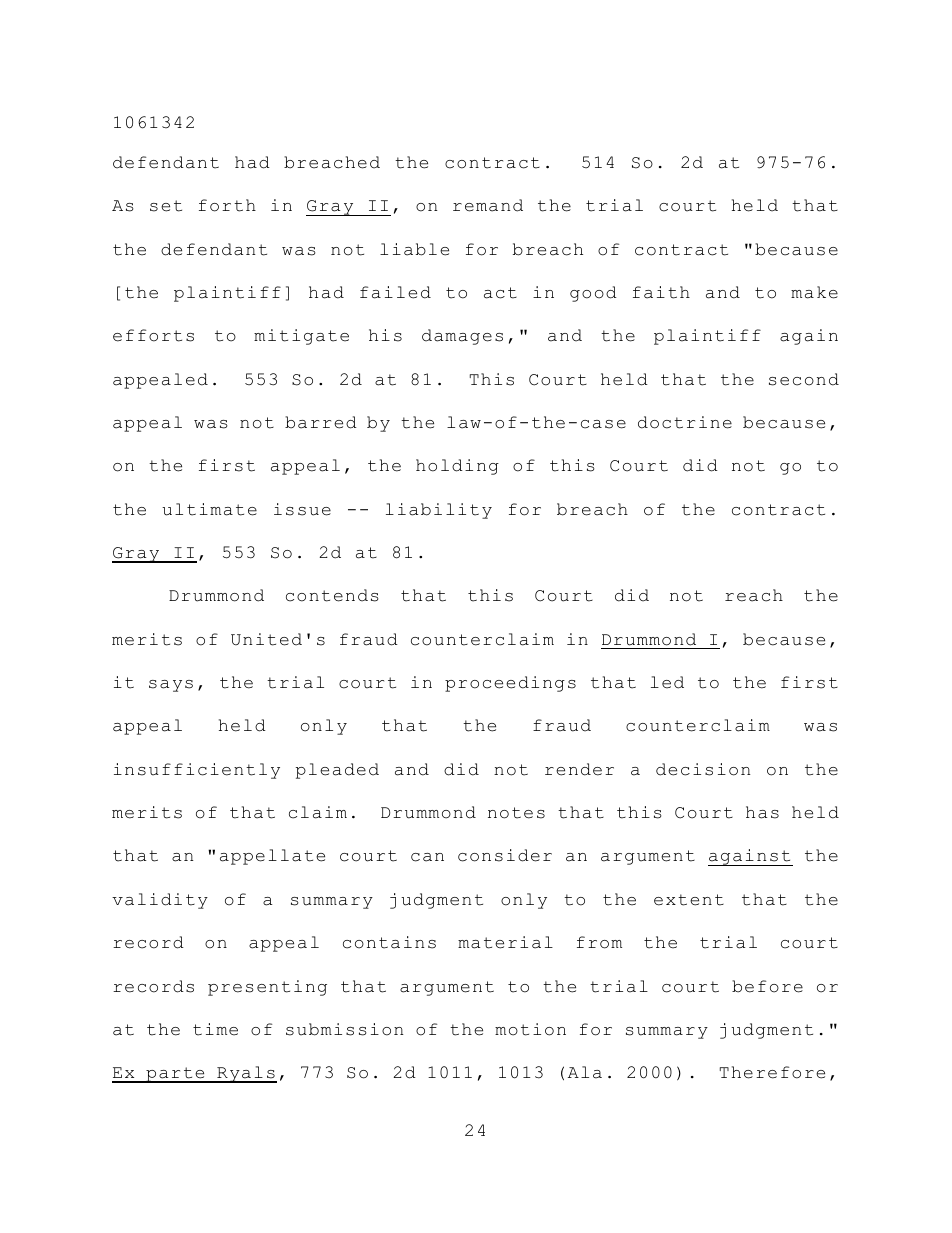 Image resolution: width=952 pixels, height=1233 pixels. What do you see at coordinates (661, 292) in the screenshot?
I see `faith` at bounding box center [661, 292].
